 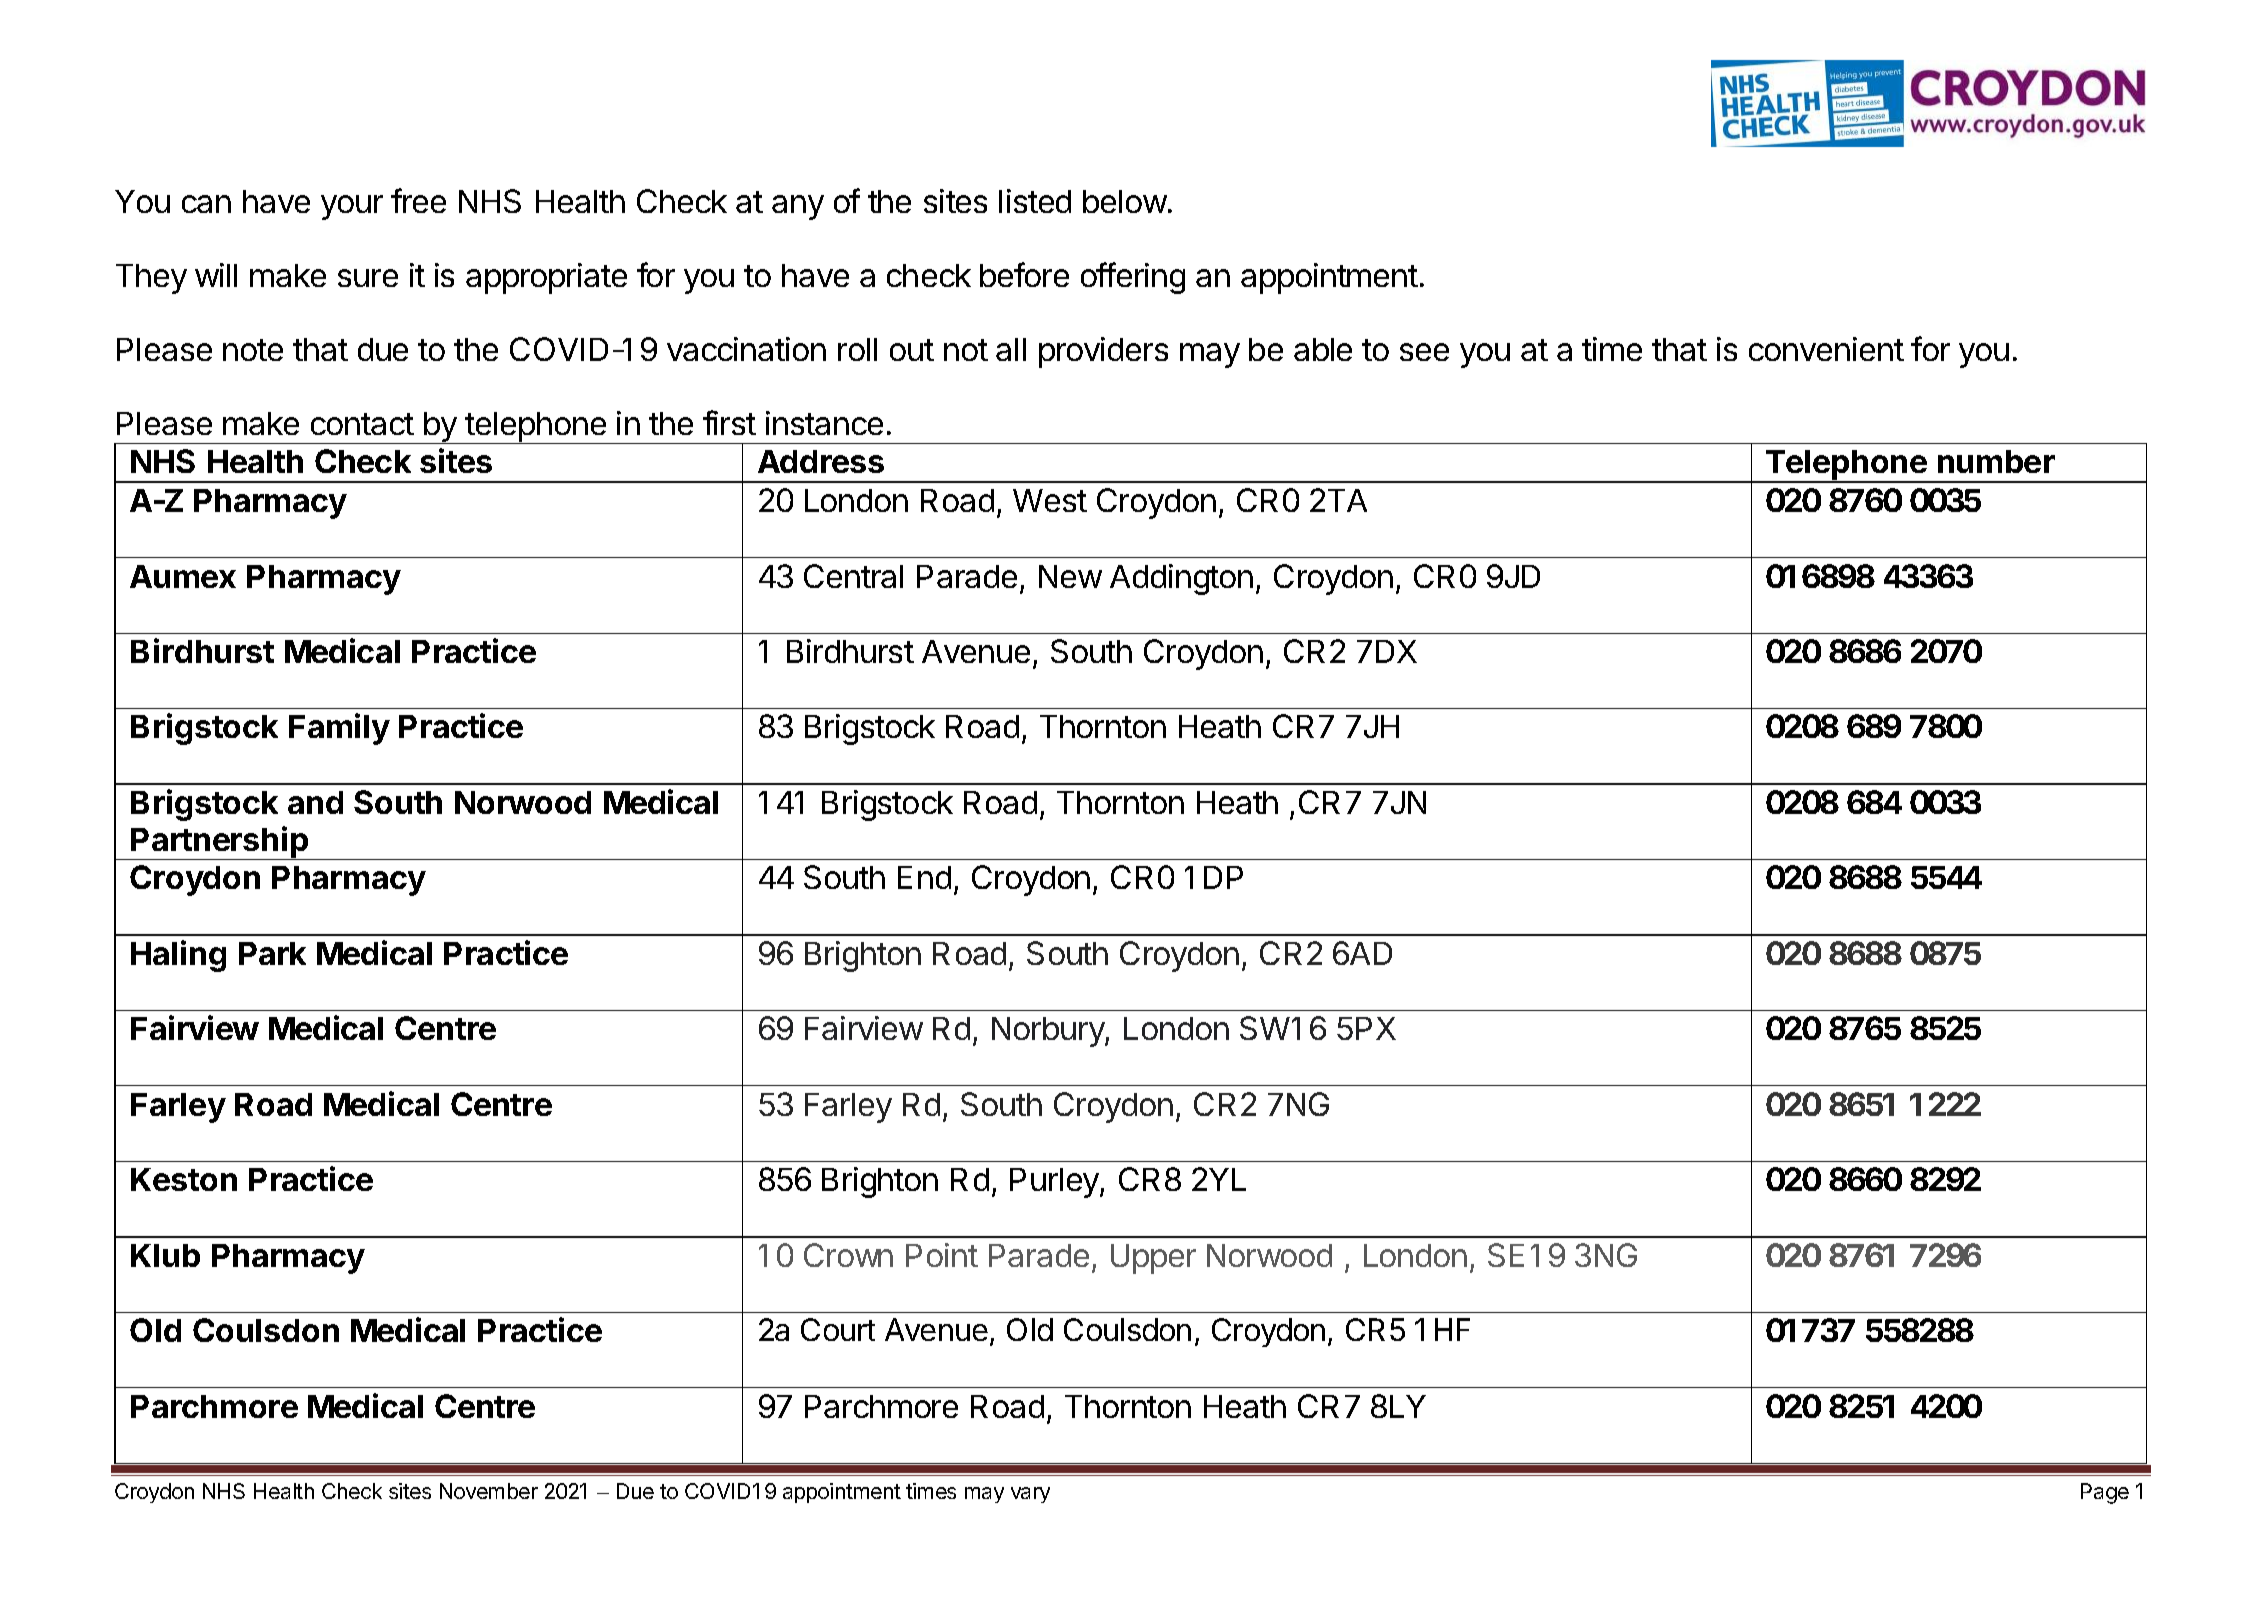 I want to click on End, so click(x=924, y=877).
